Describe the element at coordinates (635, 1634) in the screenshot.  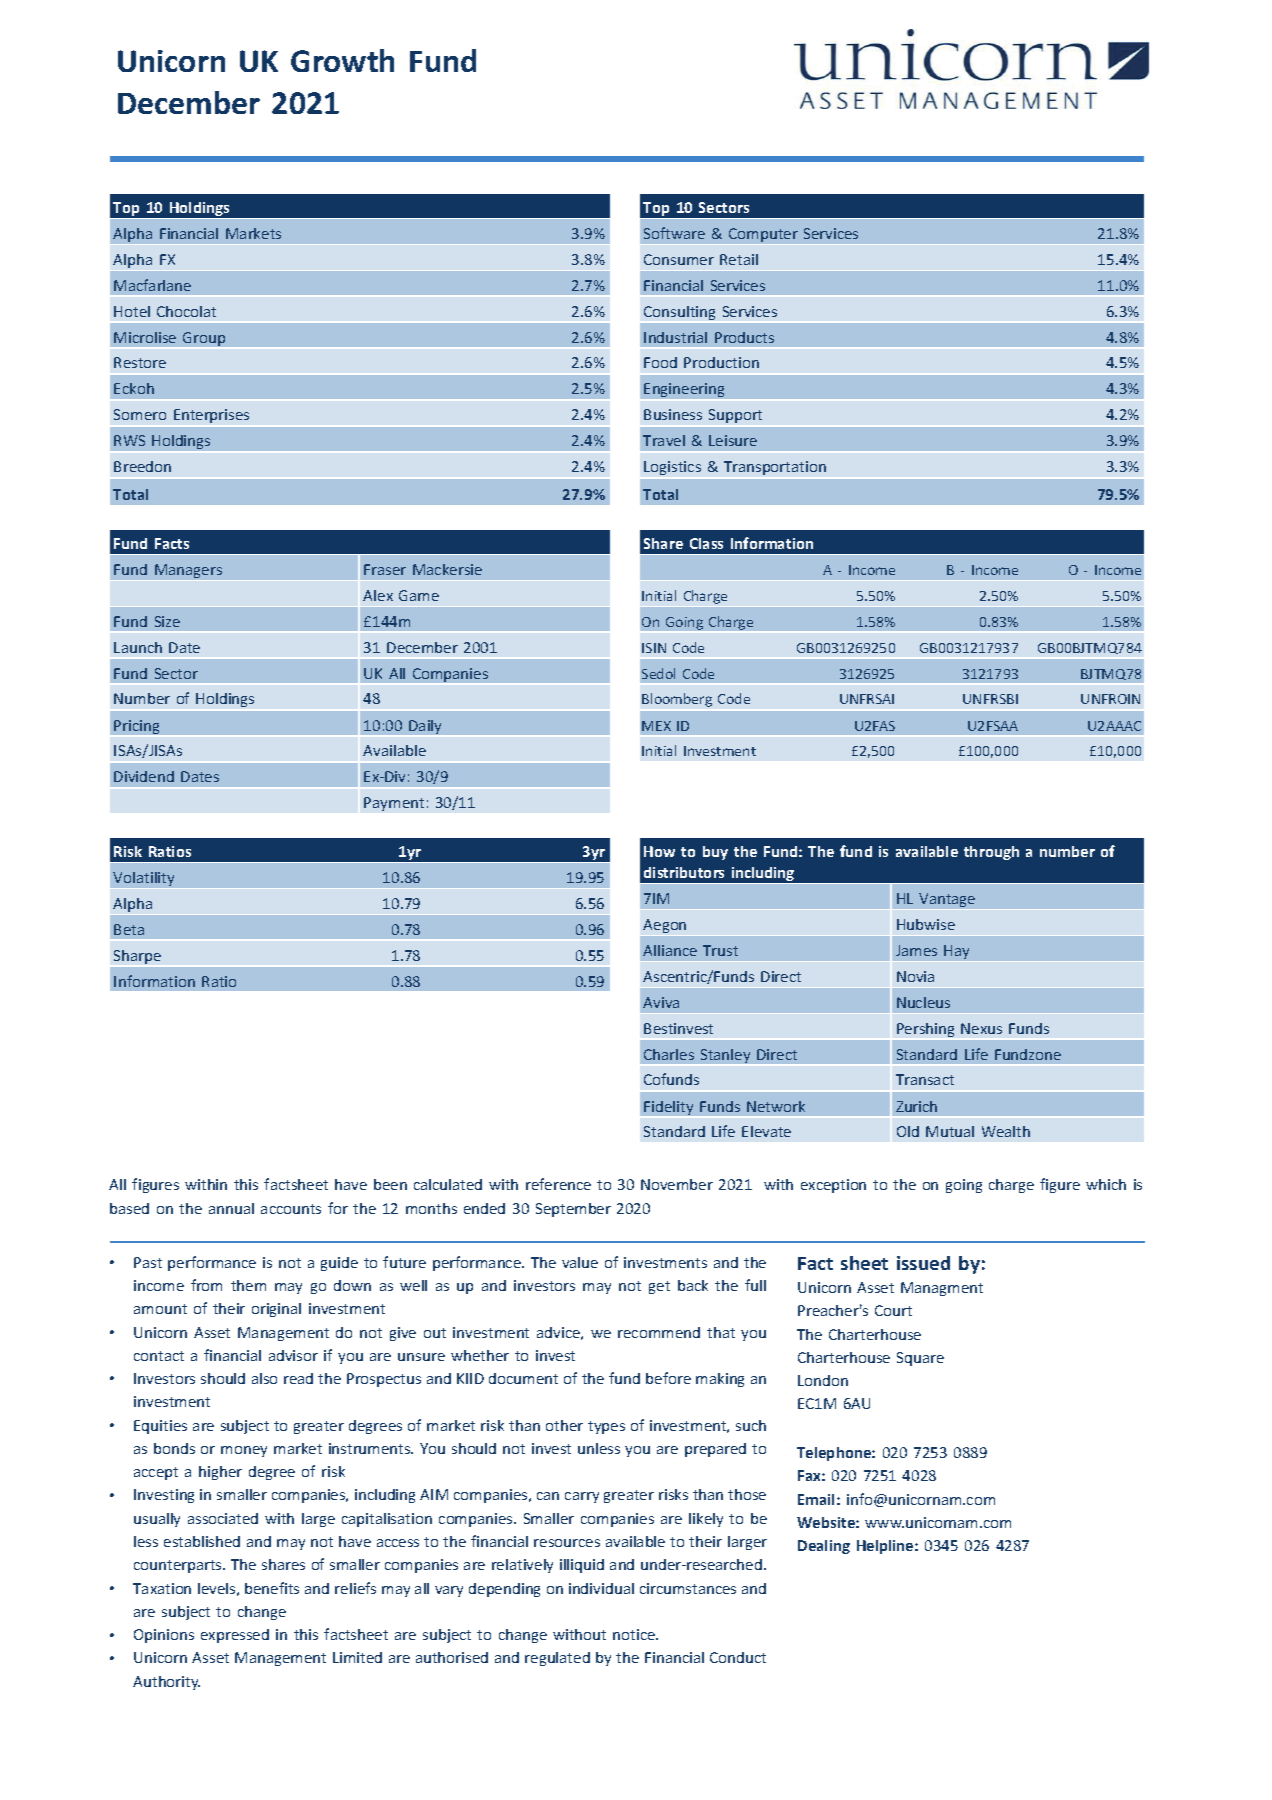
I see `notice` at that location.
